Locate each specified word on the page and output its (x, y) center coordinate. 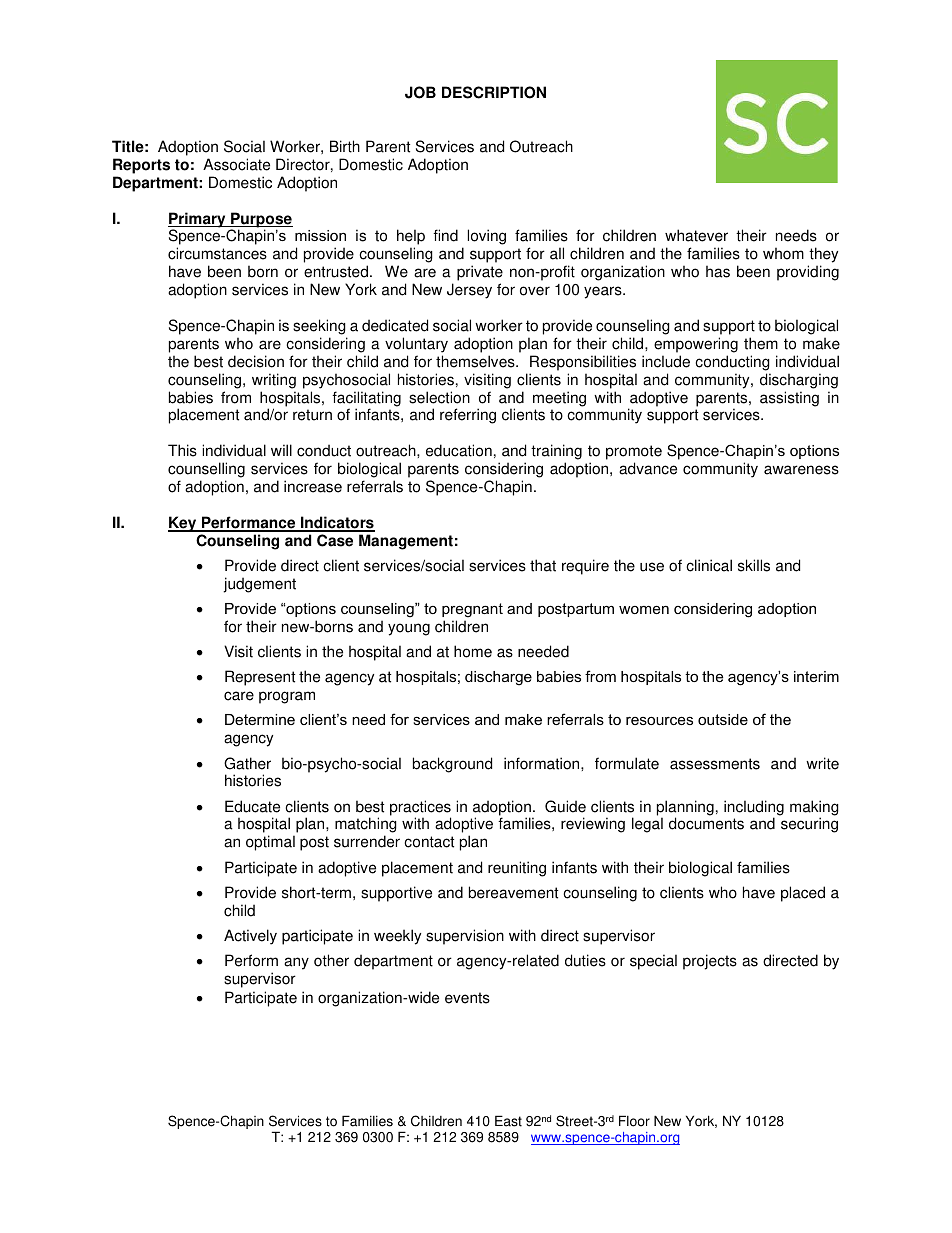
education (459, 450)
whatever (696, 235)
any (296, 963)
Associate (236, 164)
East (508, 1121)
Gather (247, 763)
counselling (206, 470)
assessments (715, 764)
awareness (801, 470)
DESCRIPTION (494, 92)
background (452, 765)
